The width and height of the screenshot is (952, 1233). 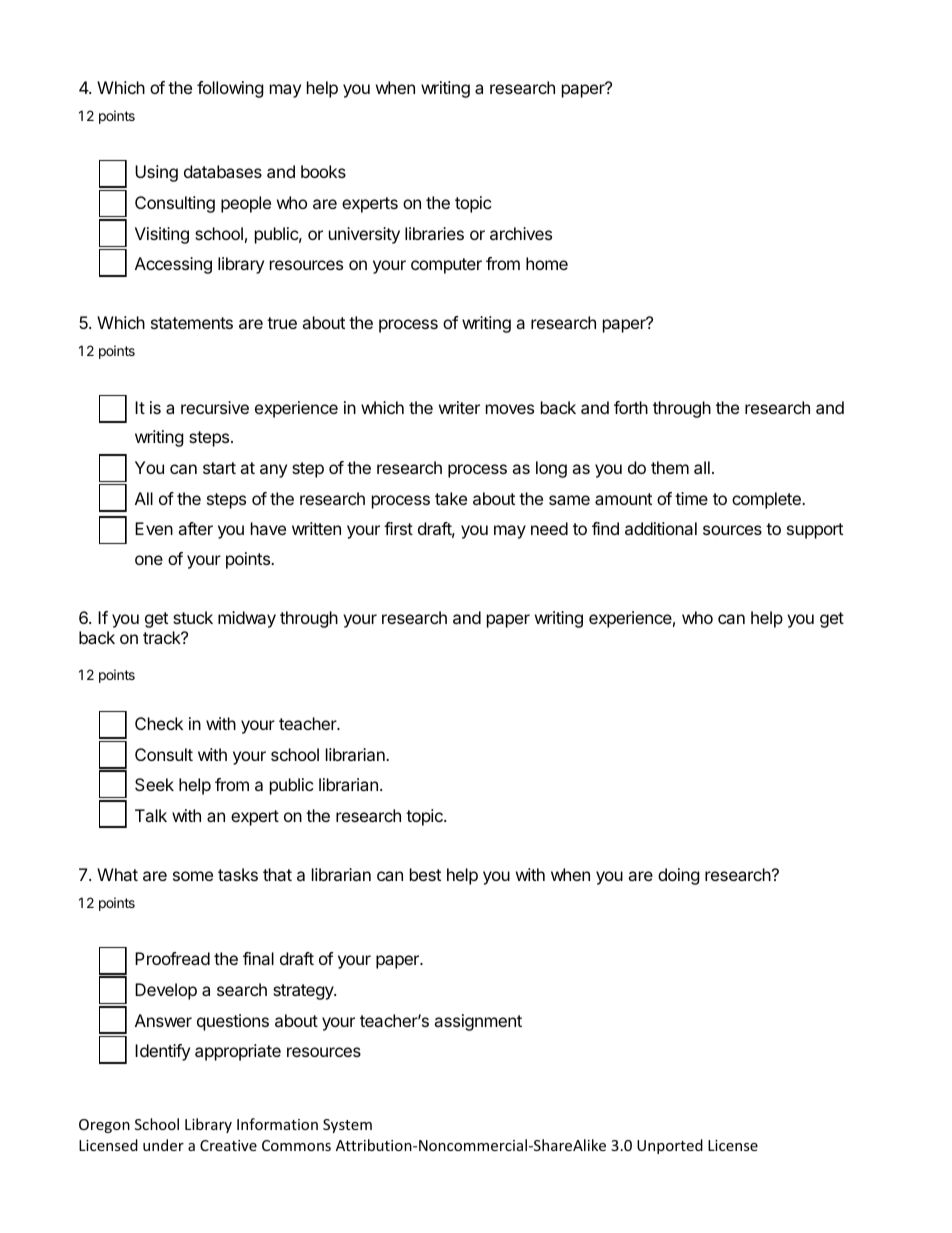 I want to click on archives, so click(x=521, y=233).
